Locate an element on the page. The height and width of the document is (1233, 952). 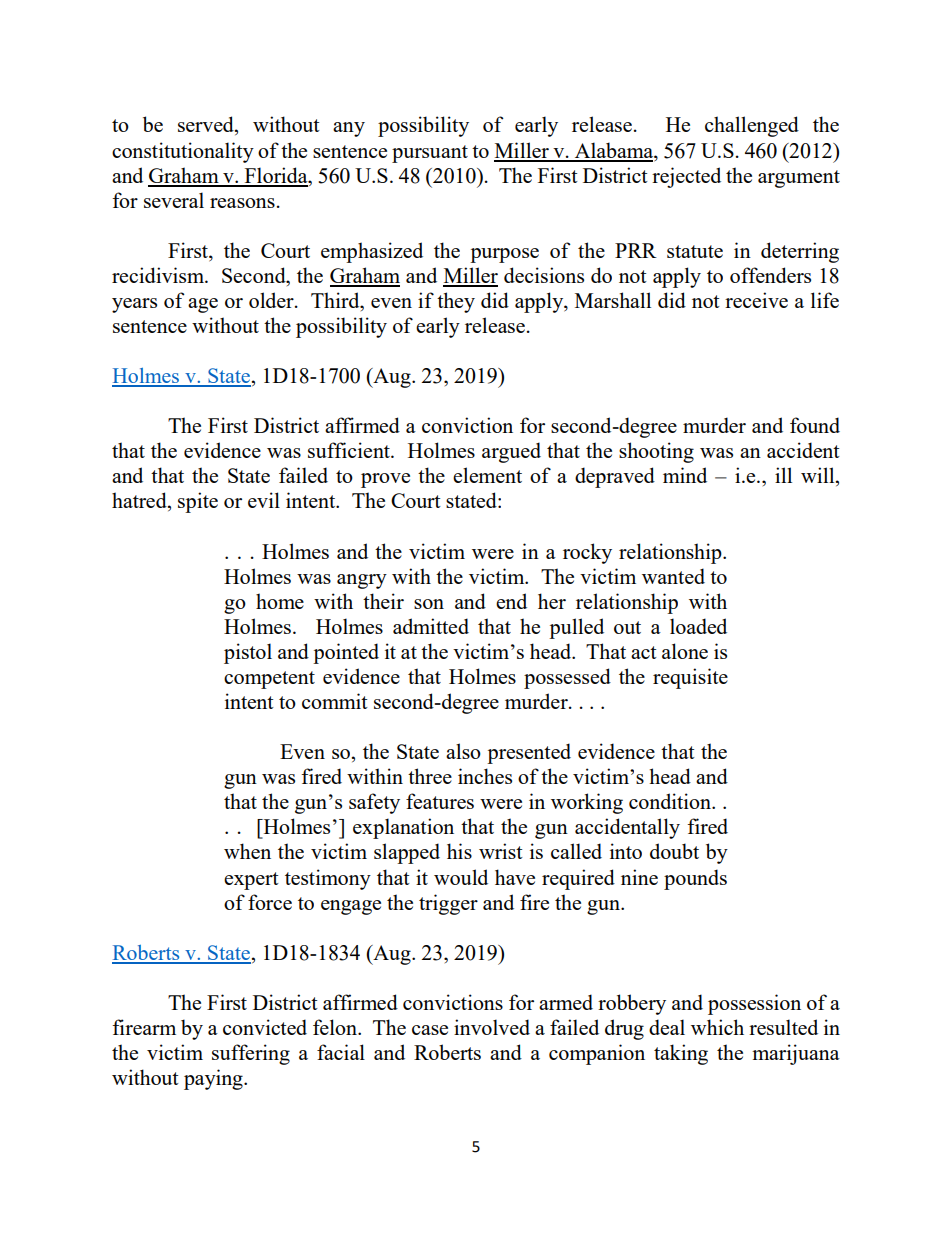
loaded is located at coordinates (698, 626).
